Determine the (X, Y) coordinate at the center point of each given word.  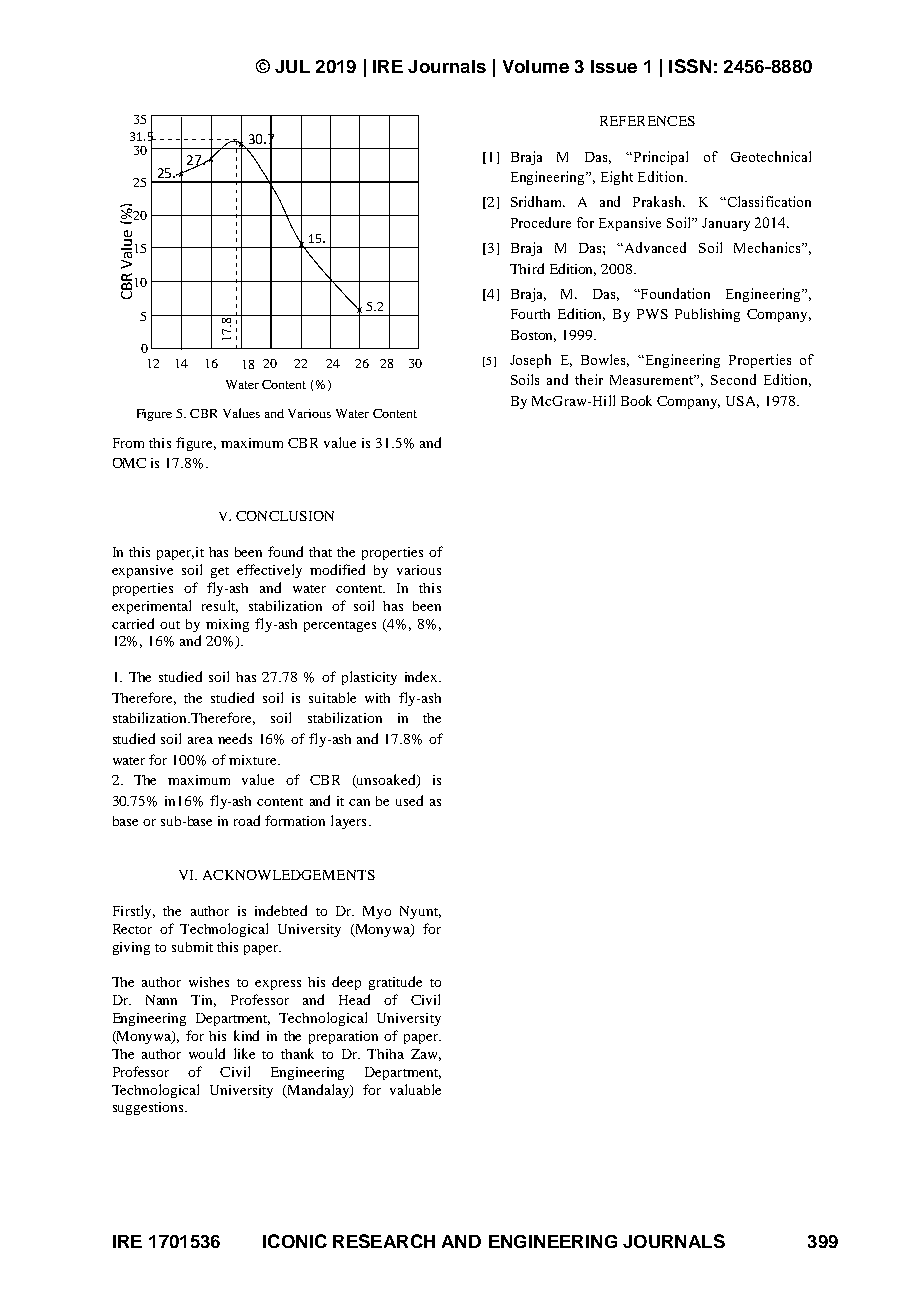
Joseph (530, 361)
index (422, 676)
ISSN (690, 66)
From (128, 443)
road (247, 820)
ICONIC (295, 1241)
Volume (536, 66)
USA (742, 402)
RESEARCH (384, 1241)
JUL (292, 66)
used (409, 800)
